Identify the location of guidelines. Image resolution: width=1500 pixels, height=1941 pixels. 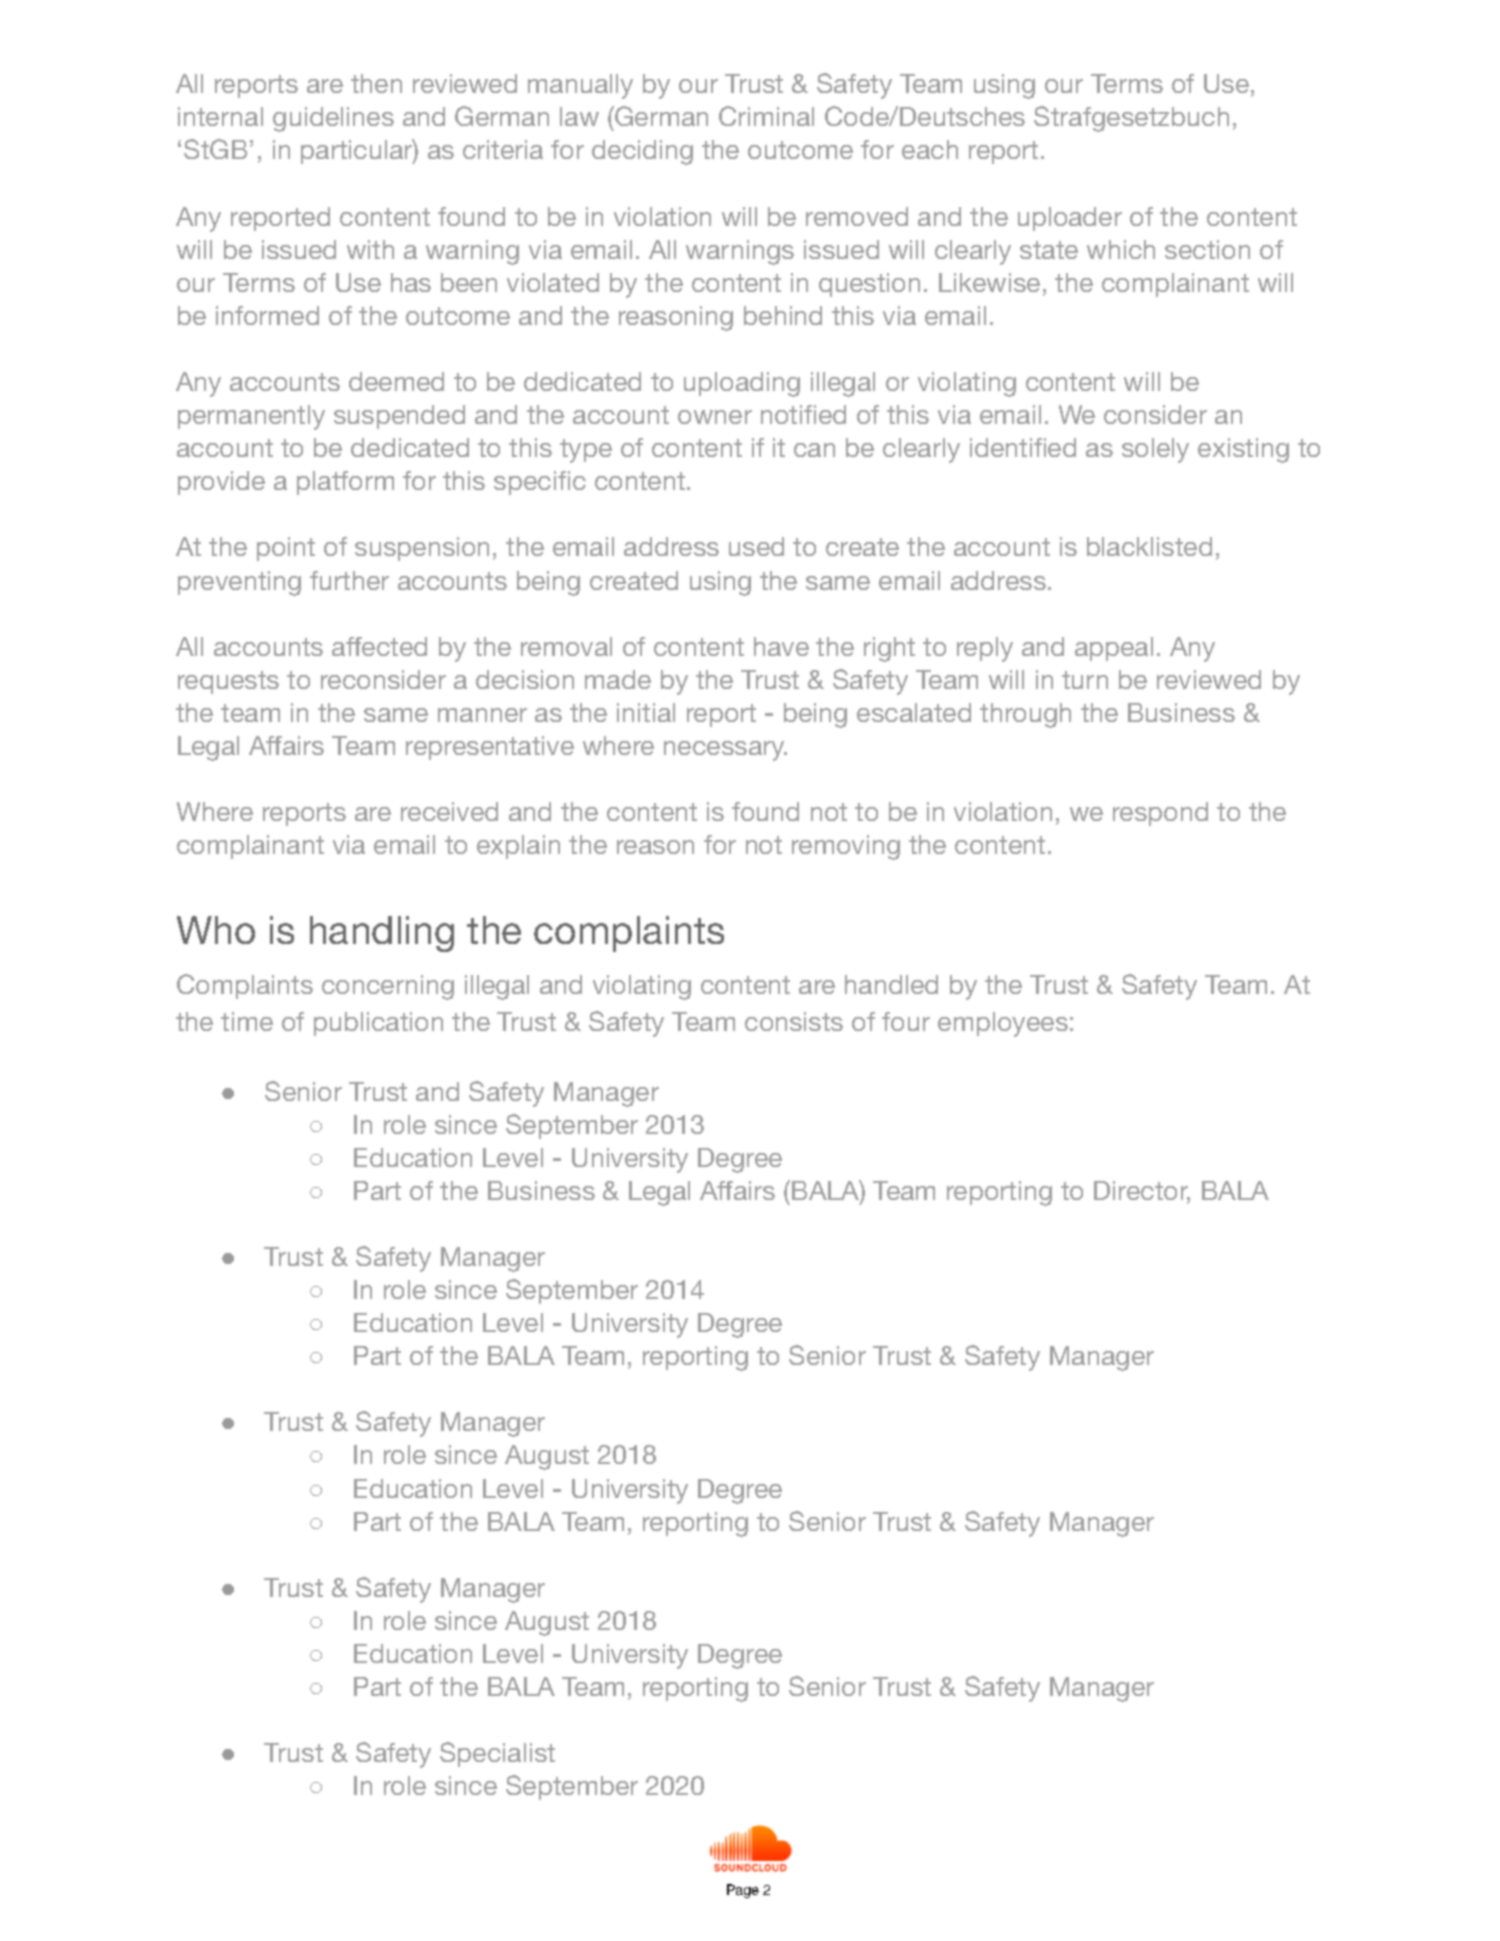
(333, 119).
